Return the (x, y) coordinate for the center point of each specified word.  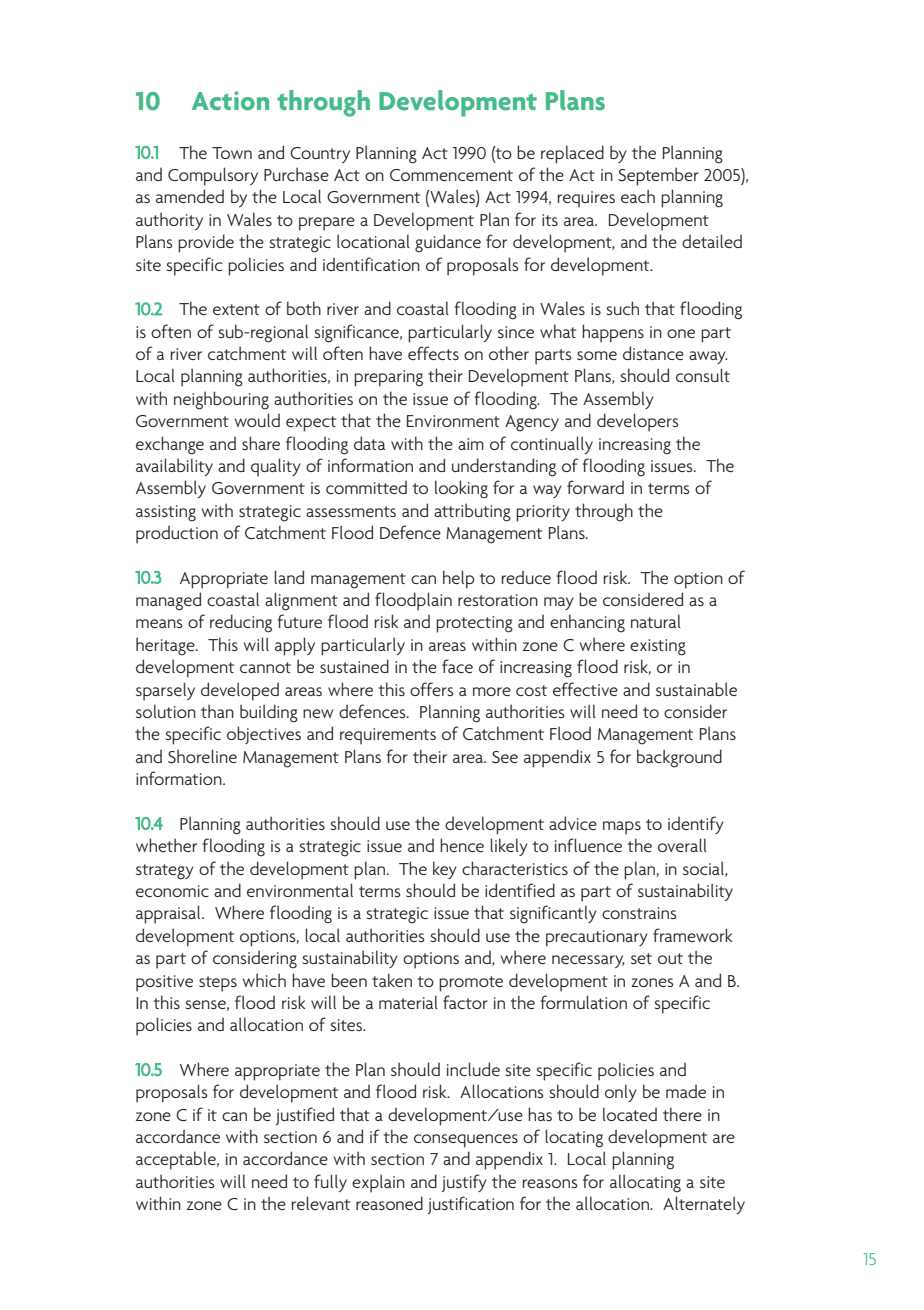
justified (305, 1116)
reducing (241, 623)
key (445, 870)
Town (232, 153)
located (630, 1114)
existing (658, 647)
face (457, 666)
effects (433, 353)
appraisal (169, 914)
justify (464, 1183)
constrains (639, 913)
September (658, 176)
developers (638, 422)
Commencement (451, 175)
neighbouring (221, 400)
